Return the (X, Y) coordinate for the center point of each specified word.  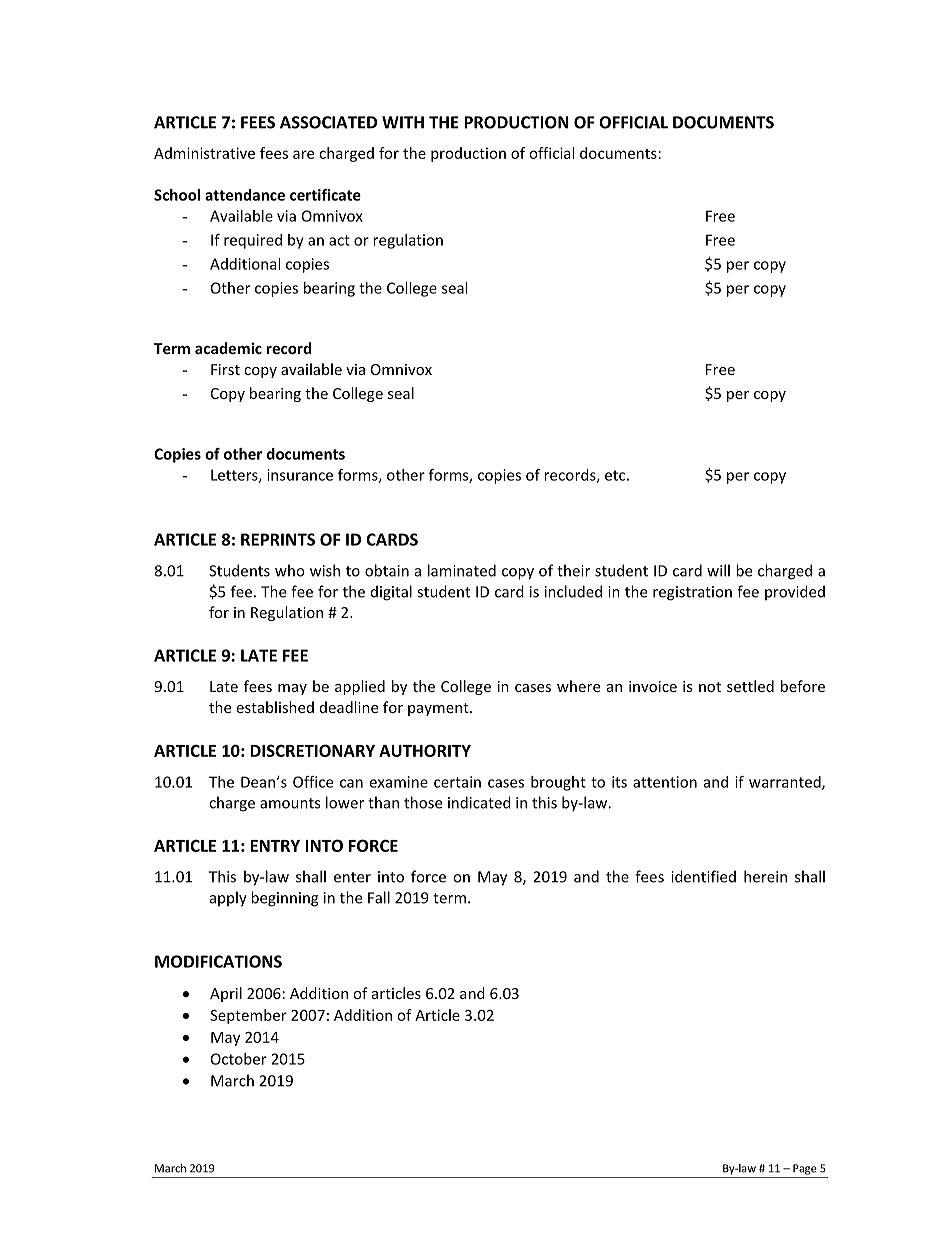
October (239, 1059)
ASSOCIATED (328, 122)
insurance (300, 475)
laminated (462, 570)
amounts (290, 803)
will (718, 570)
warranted (786, 783)
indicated (479, 802)
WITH (403, 122)
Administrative (204, 153)
